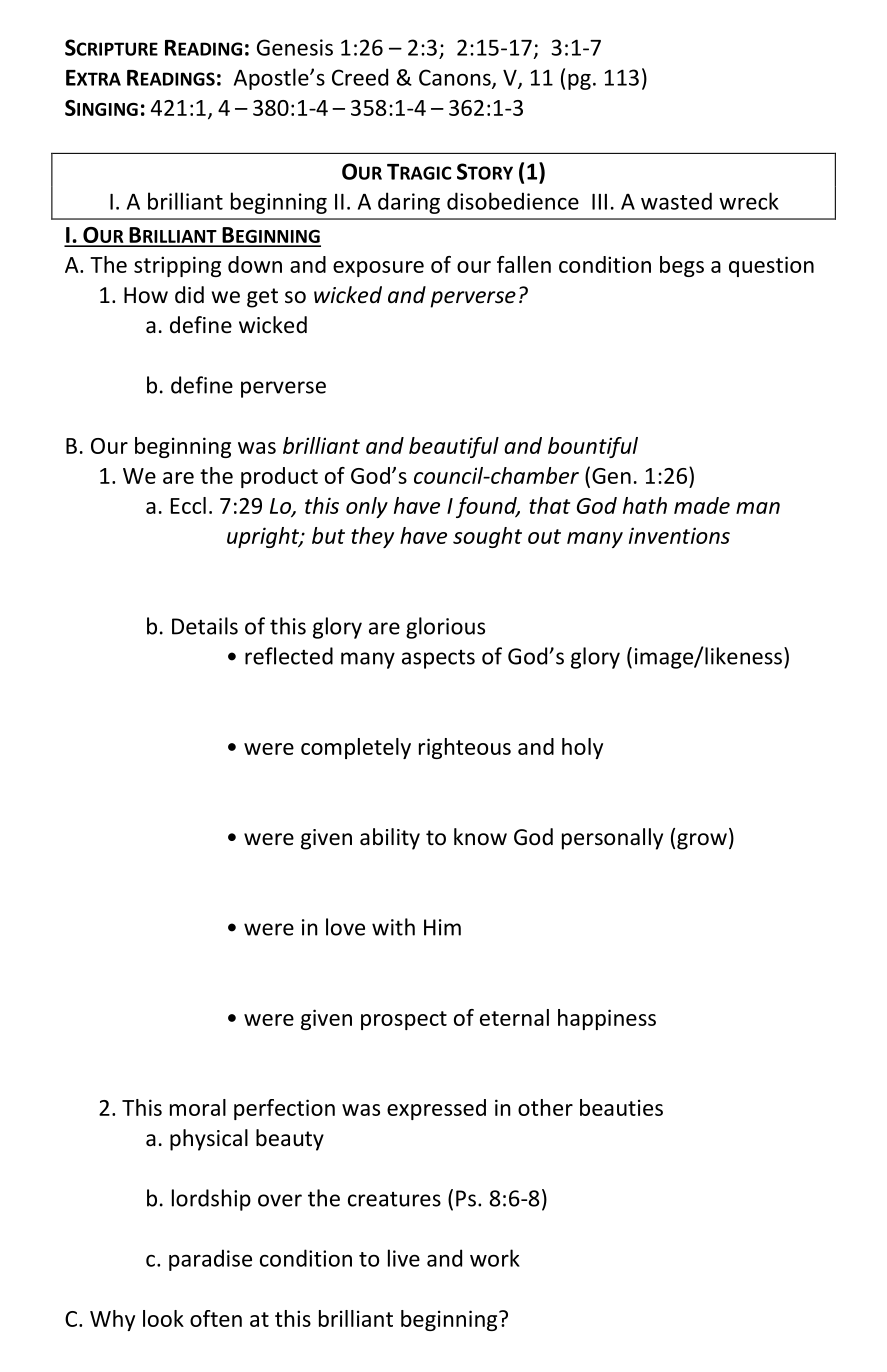 The height and width of the image is (1372, 887). I want to click on Canons, so click(456, 78).
